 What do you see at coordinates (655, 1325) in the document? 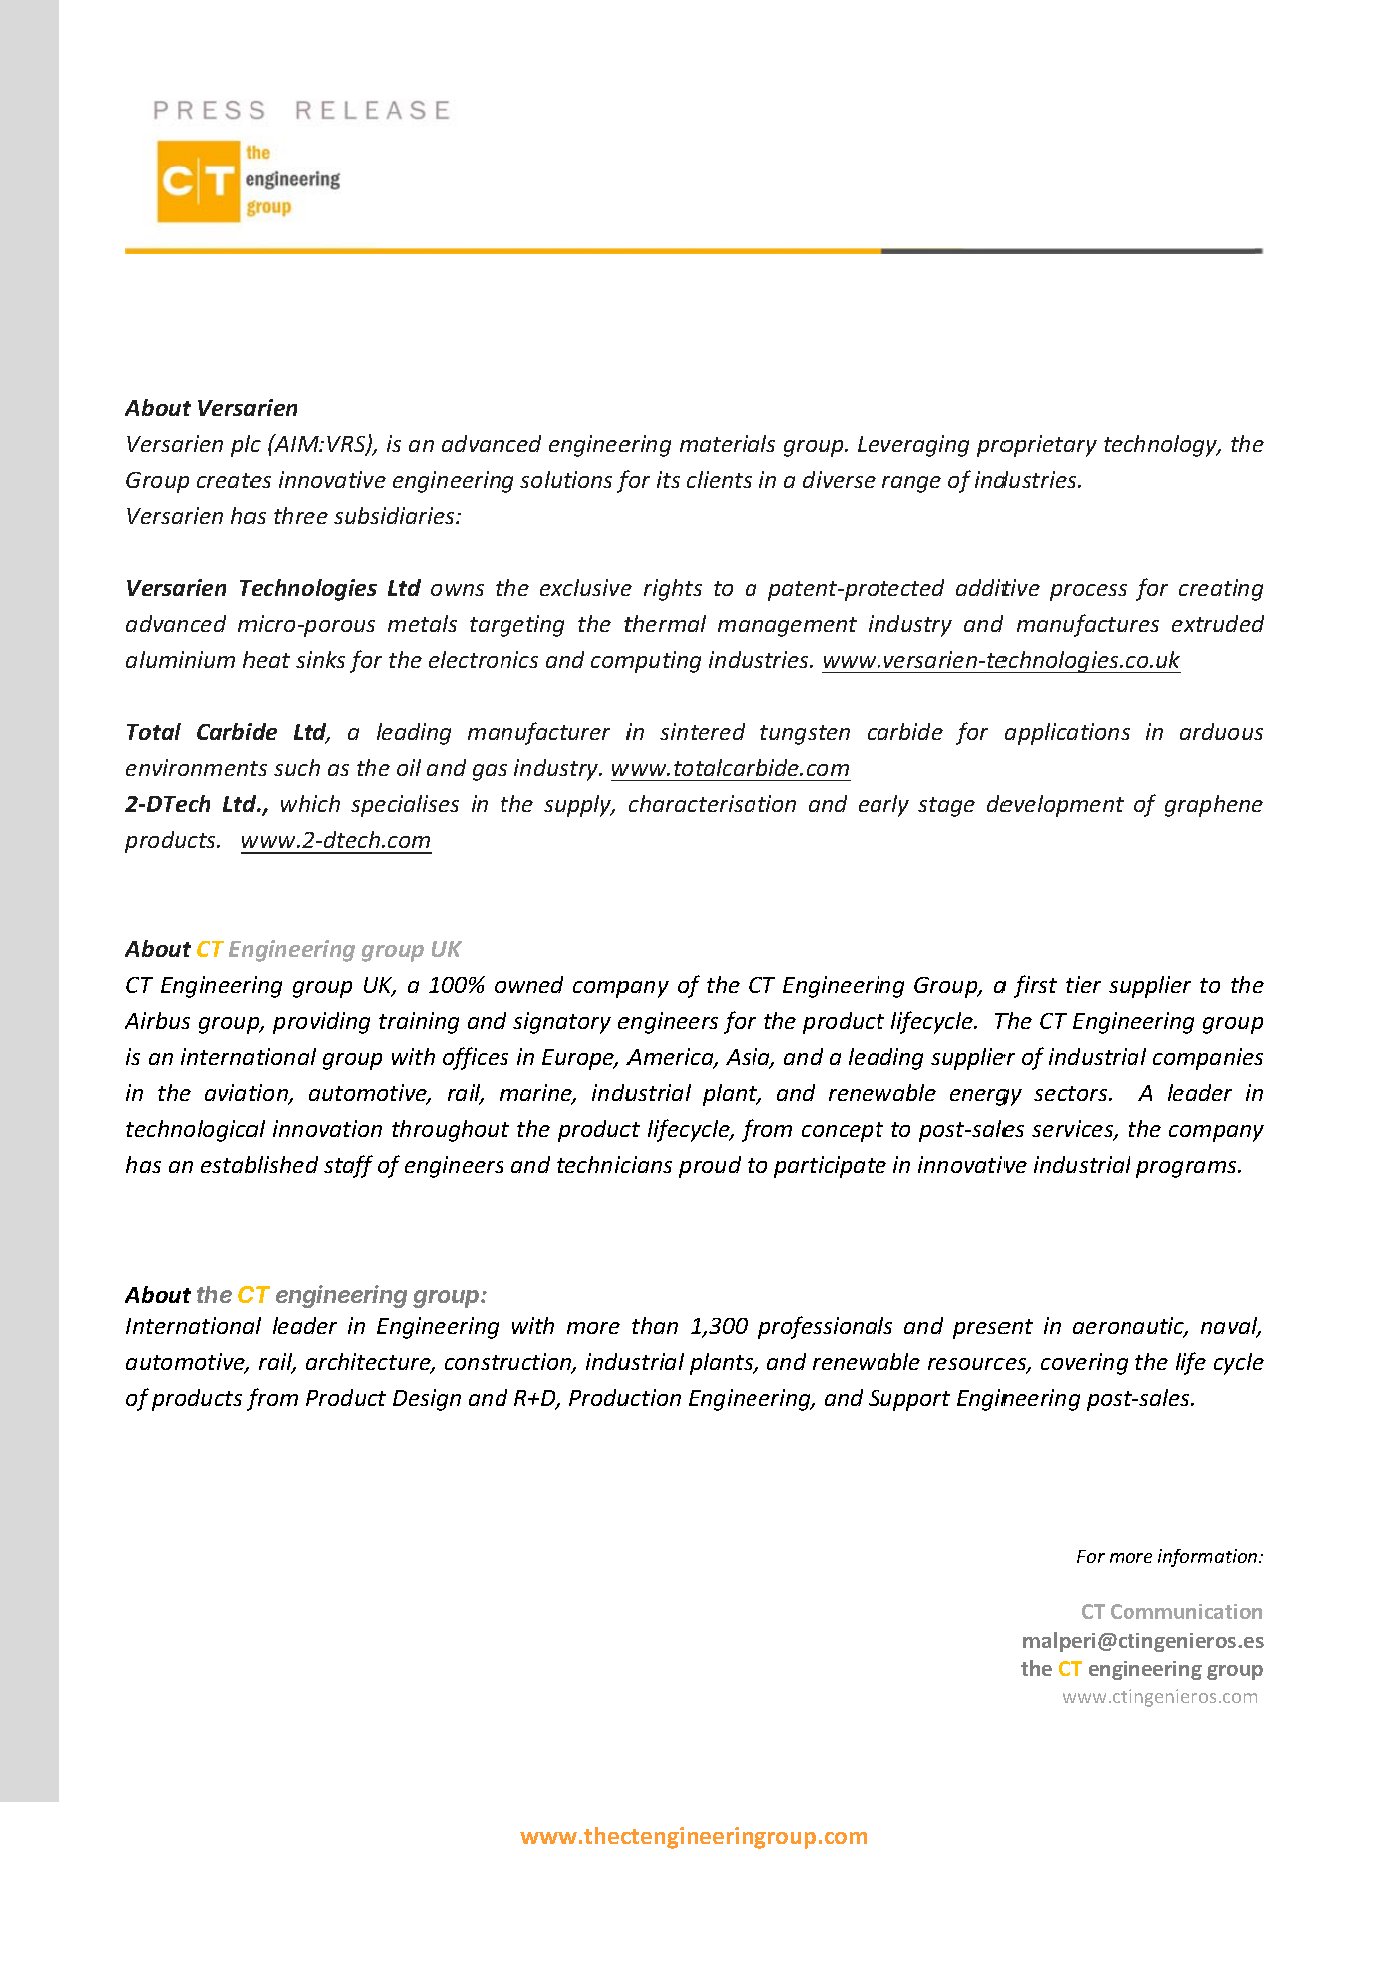
I see `than` at bounding box center [655, 1325].
